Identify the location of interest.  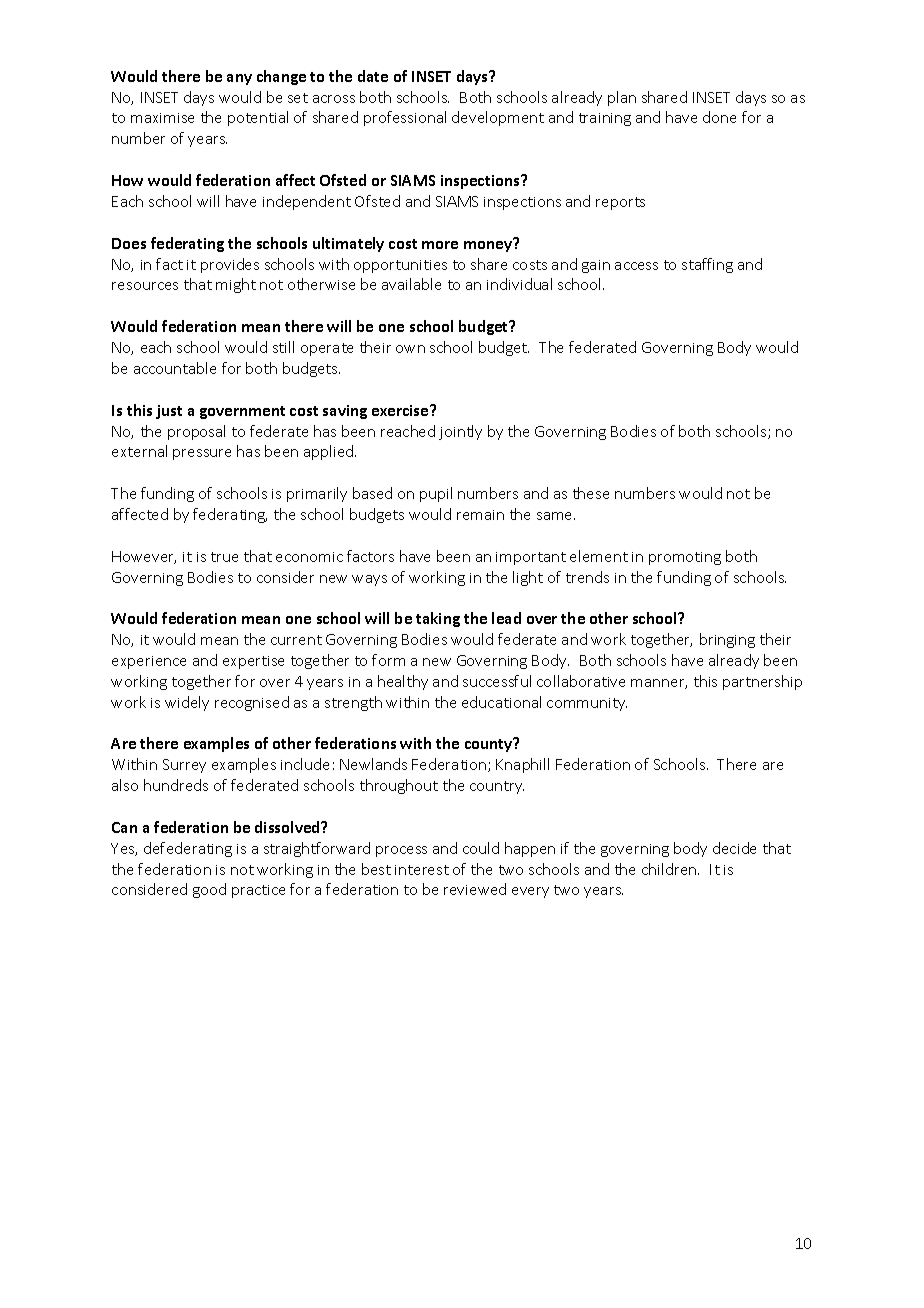
(422, 870).
